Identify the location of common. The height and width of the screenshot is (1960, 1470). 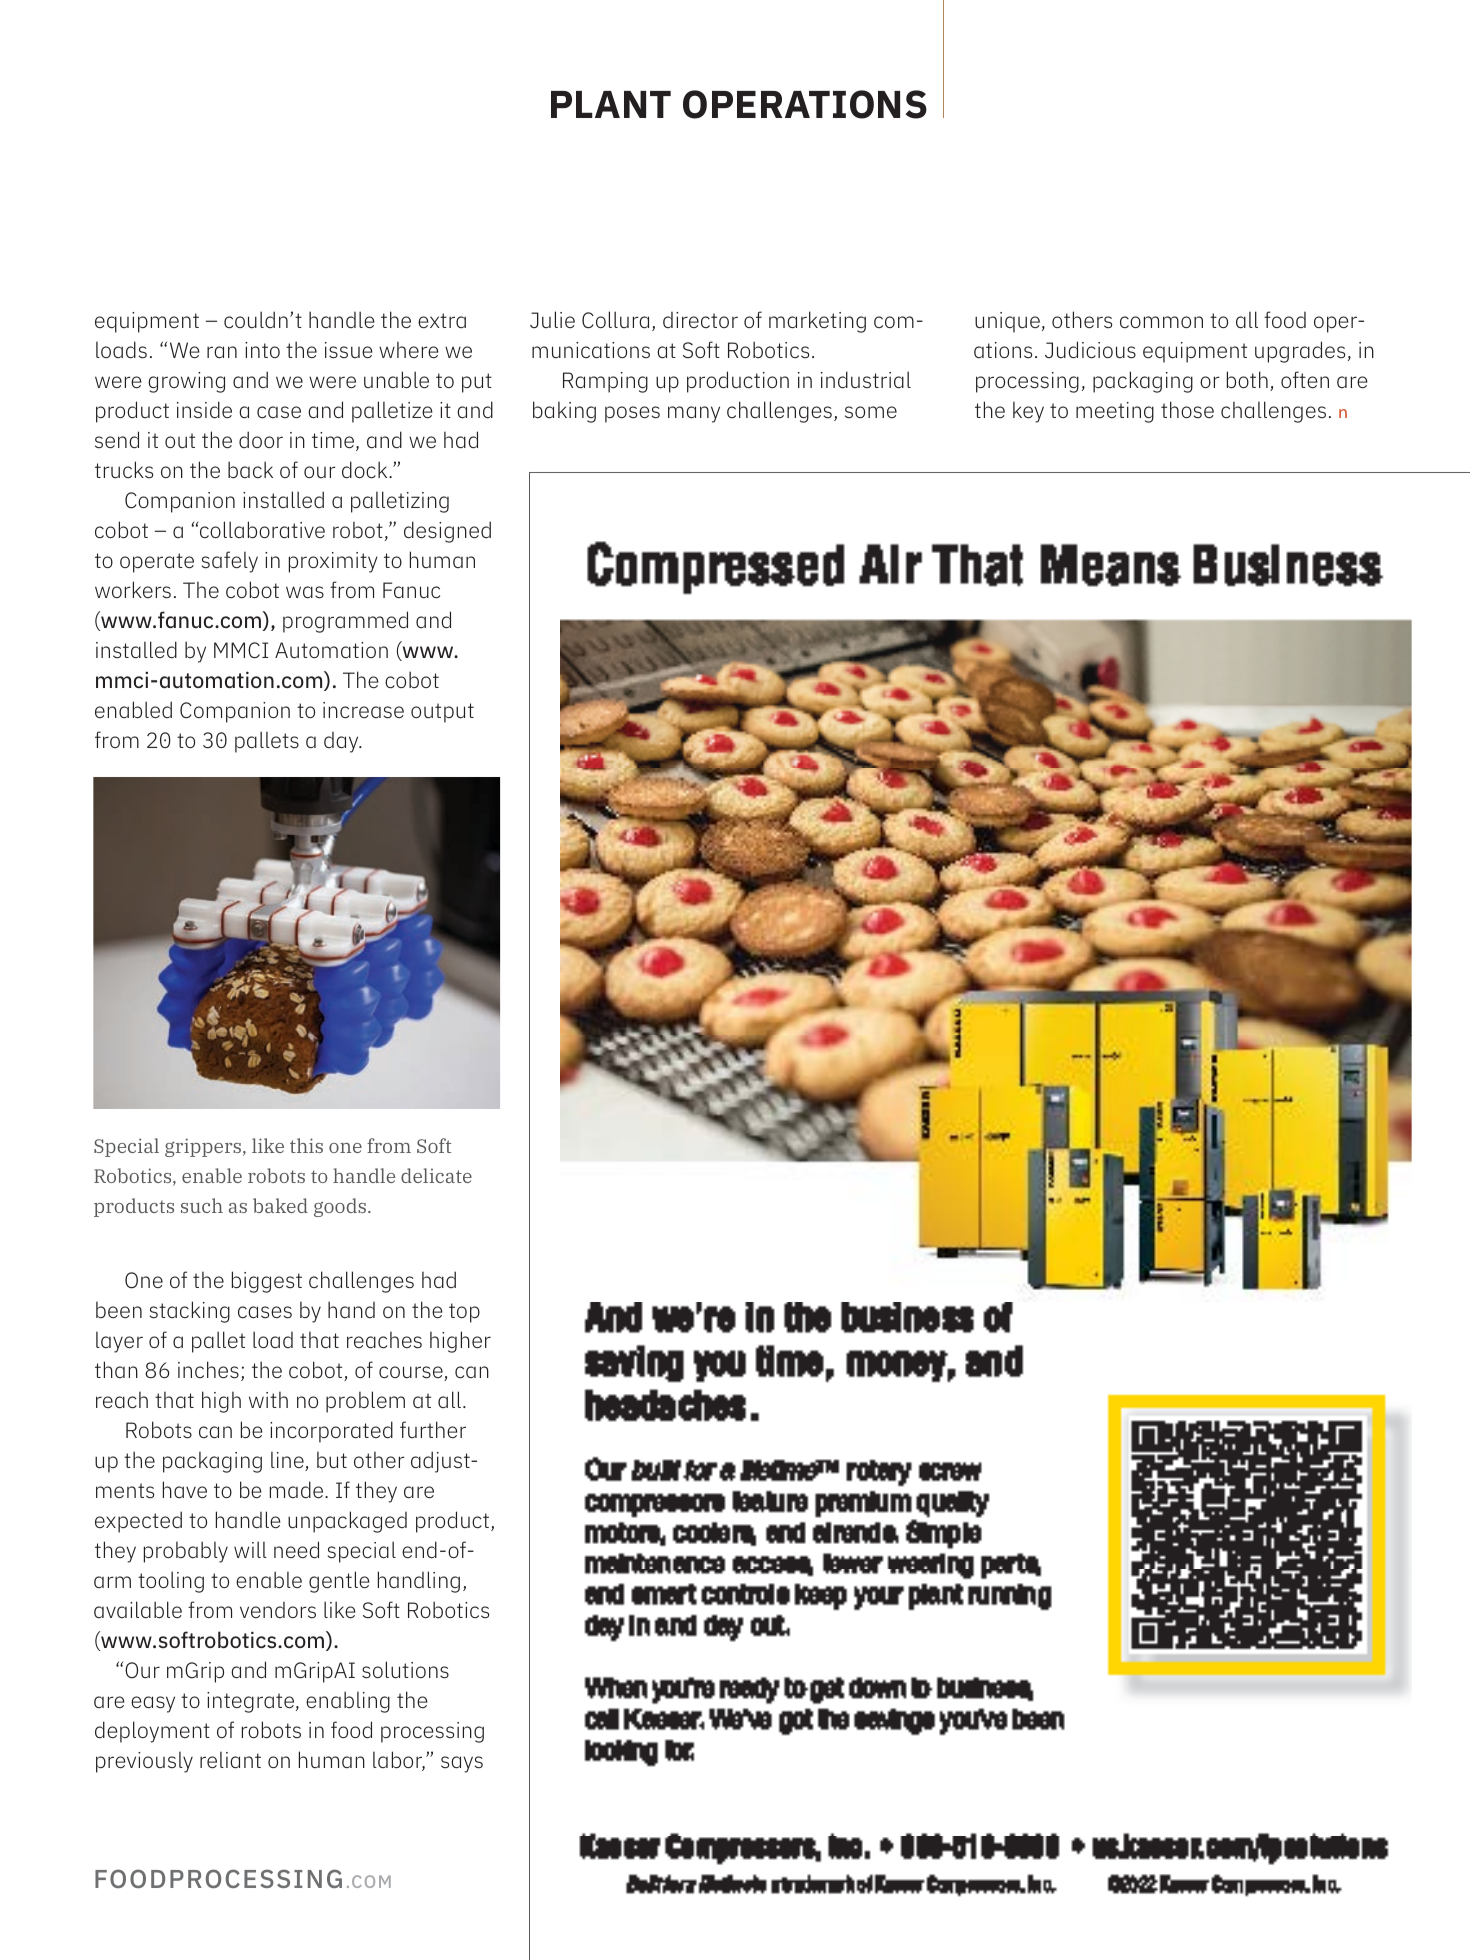
(1161, 322).
